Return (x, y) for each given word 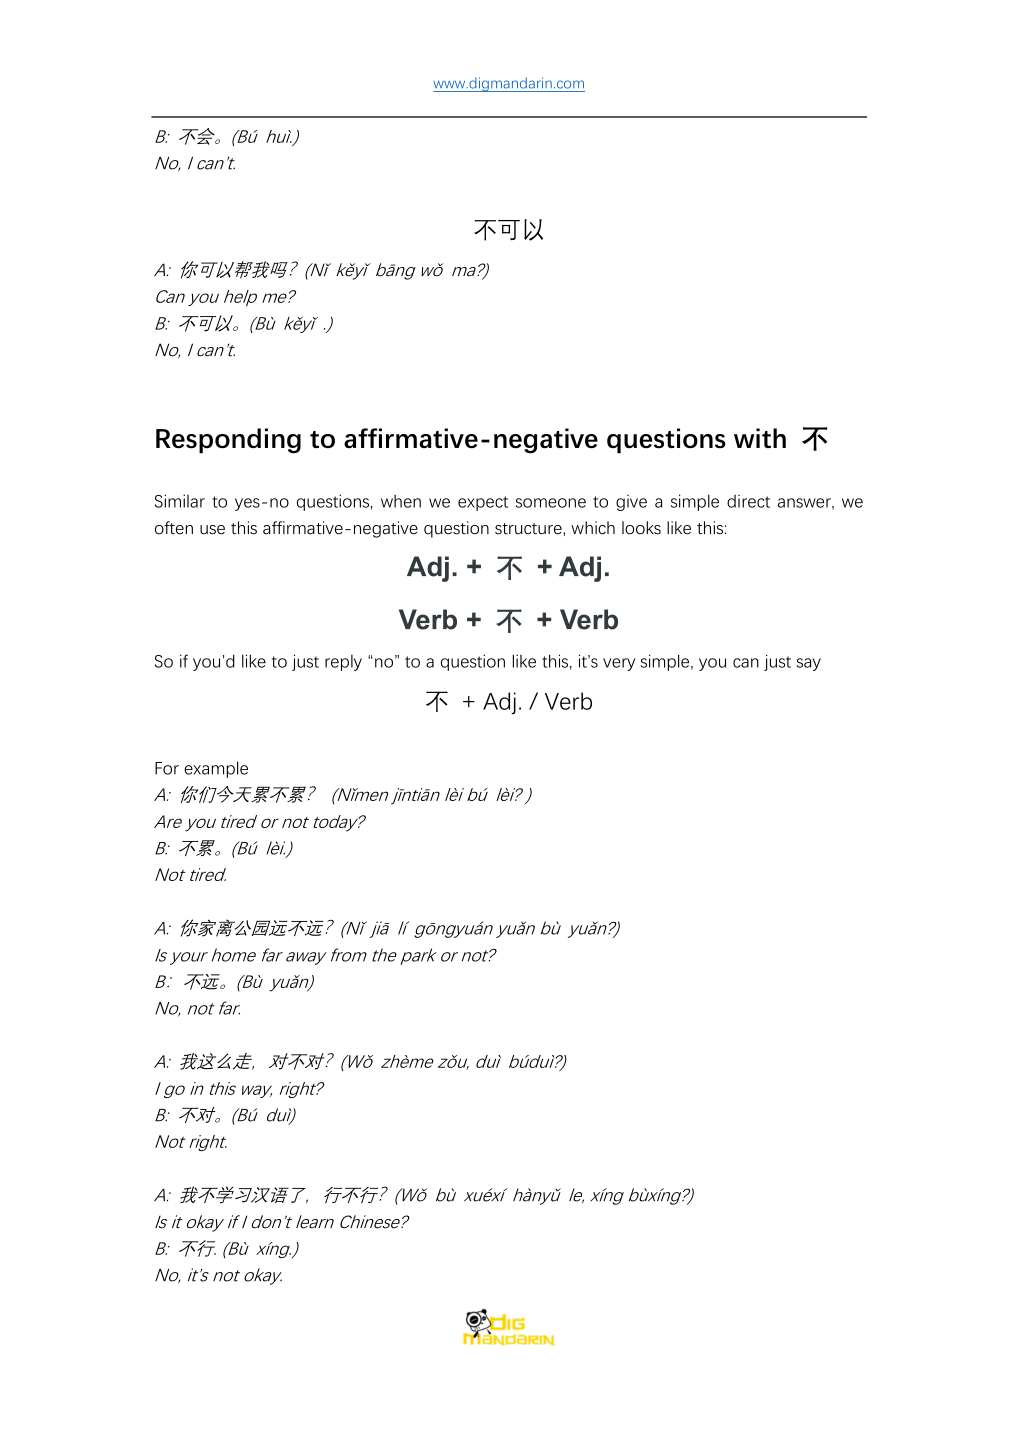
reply (343, 662)
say (808, 664)
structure (529, 529)
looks (641, 528)
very (619, 664)
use (212, 530)
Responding (228, 441)
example (216, 769)
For (167, 768)
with (760, 438)
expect (483, 503)
